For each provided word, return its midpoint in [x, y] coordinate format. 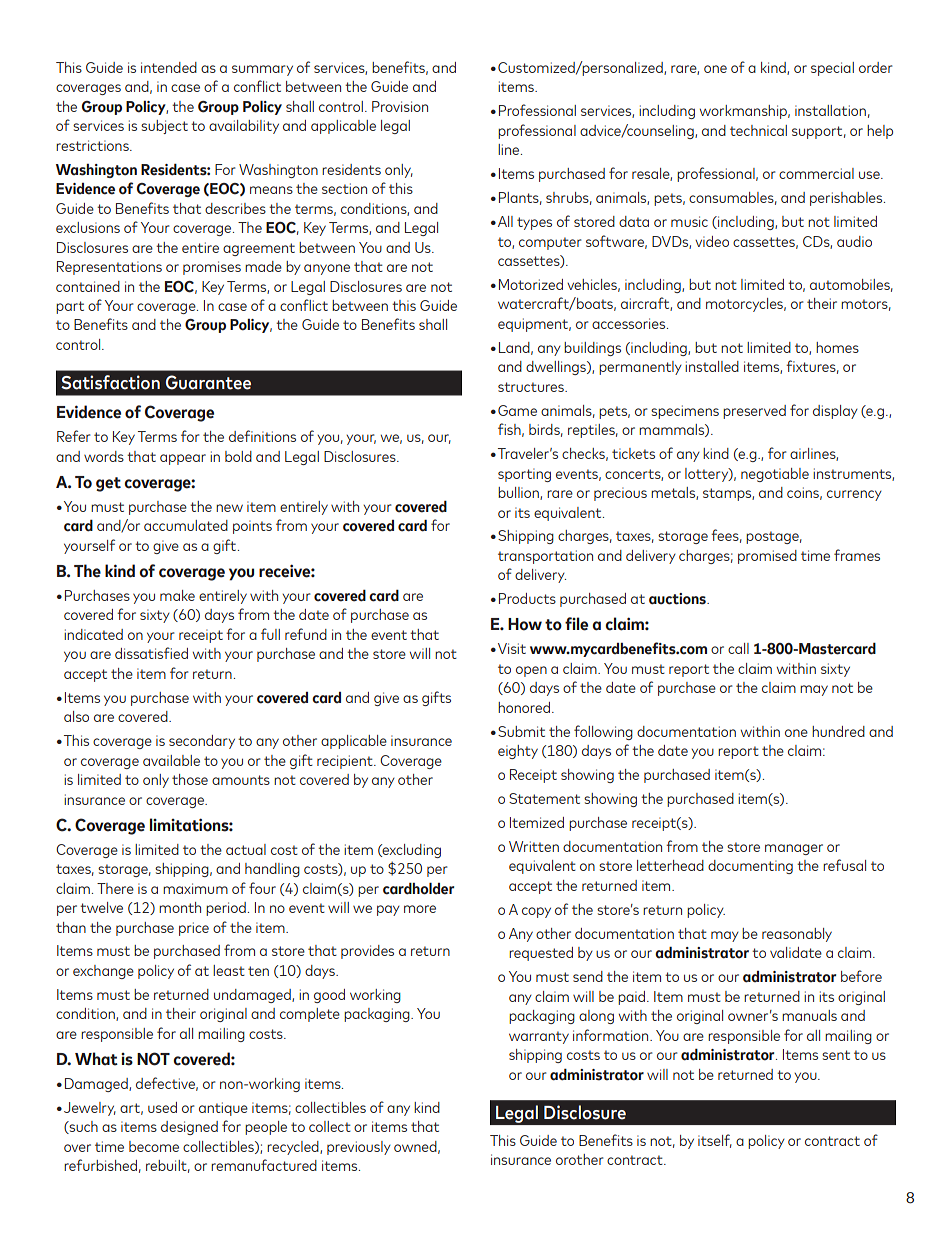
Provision [400, 106]
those [190, 779]
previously [359, 1148]
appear [183, 459]
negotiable [775, 475]
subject [164, 127]
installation [830, 110]
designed [189, 1128]
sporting [524, 475]
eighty [518, 752]
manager [794, 849]
